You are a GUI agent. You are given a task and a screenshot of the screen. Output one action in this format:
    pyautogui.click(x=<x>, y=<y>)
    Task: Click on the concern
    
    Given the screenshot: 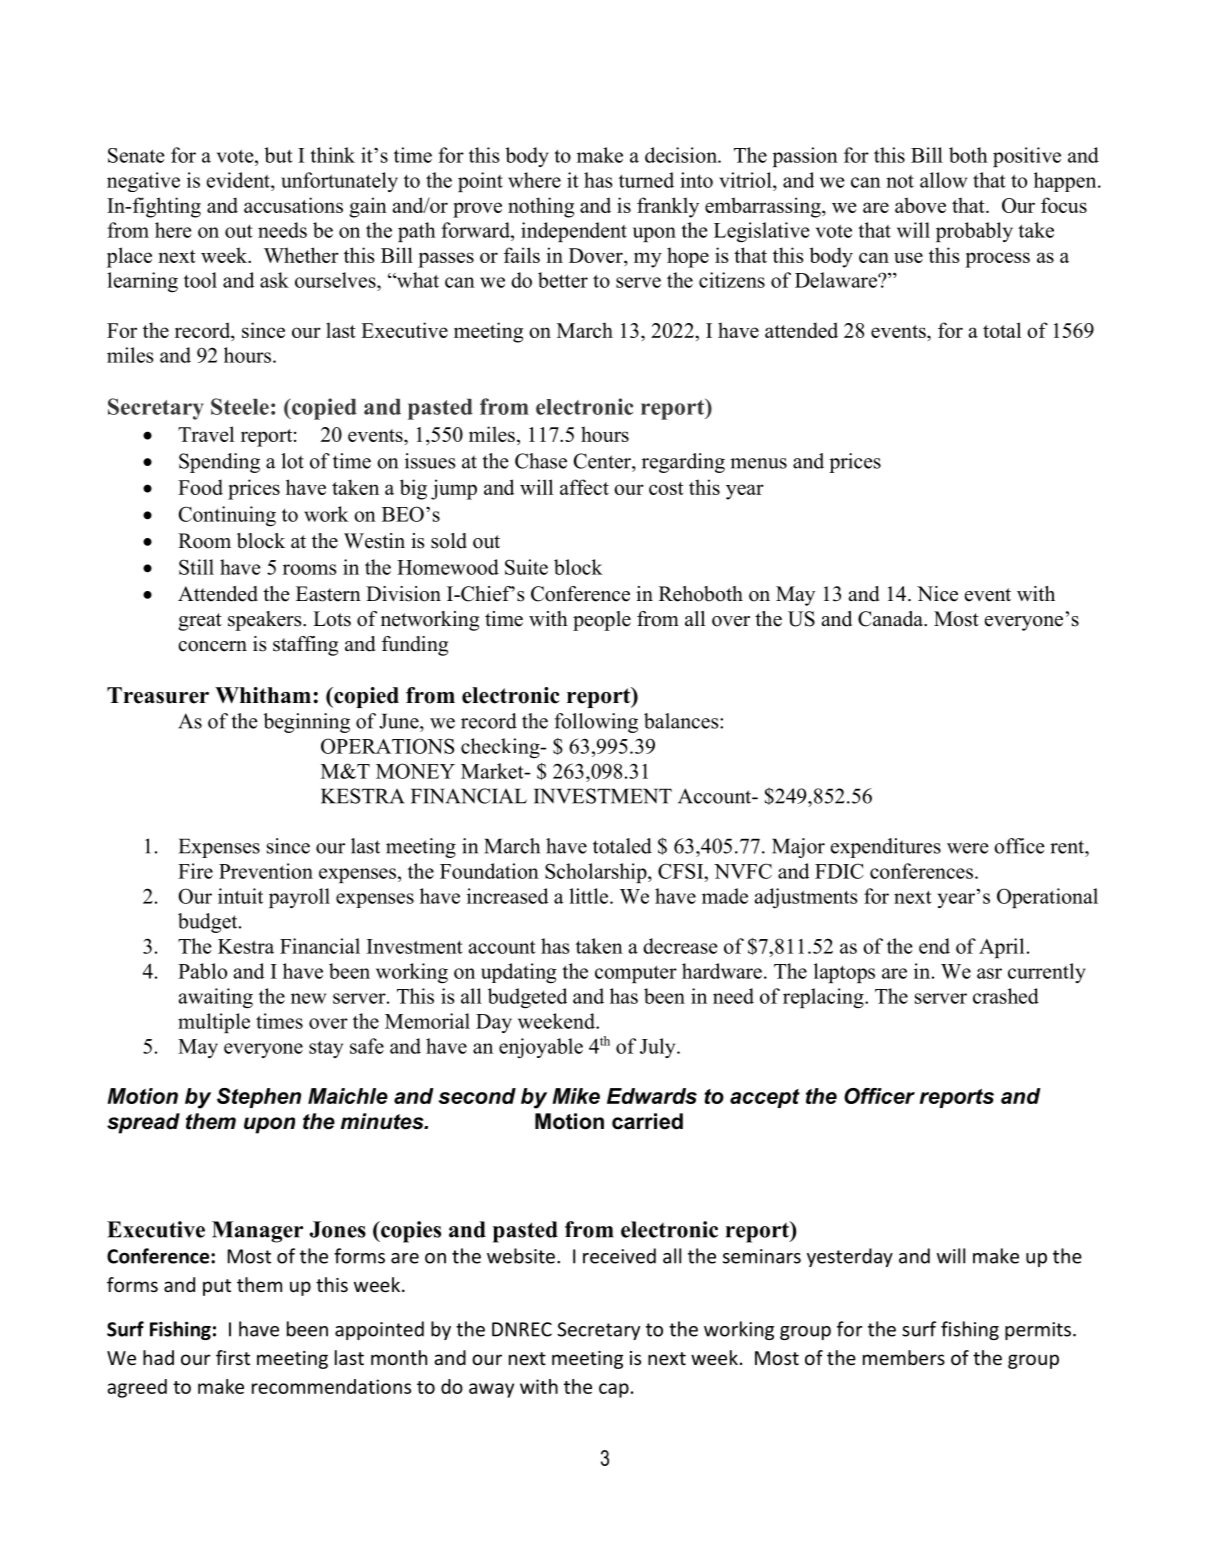 What is the action you would take?
    pyautogui.click(x=212, y=646)
